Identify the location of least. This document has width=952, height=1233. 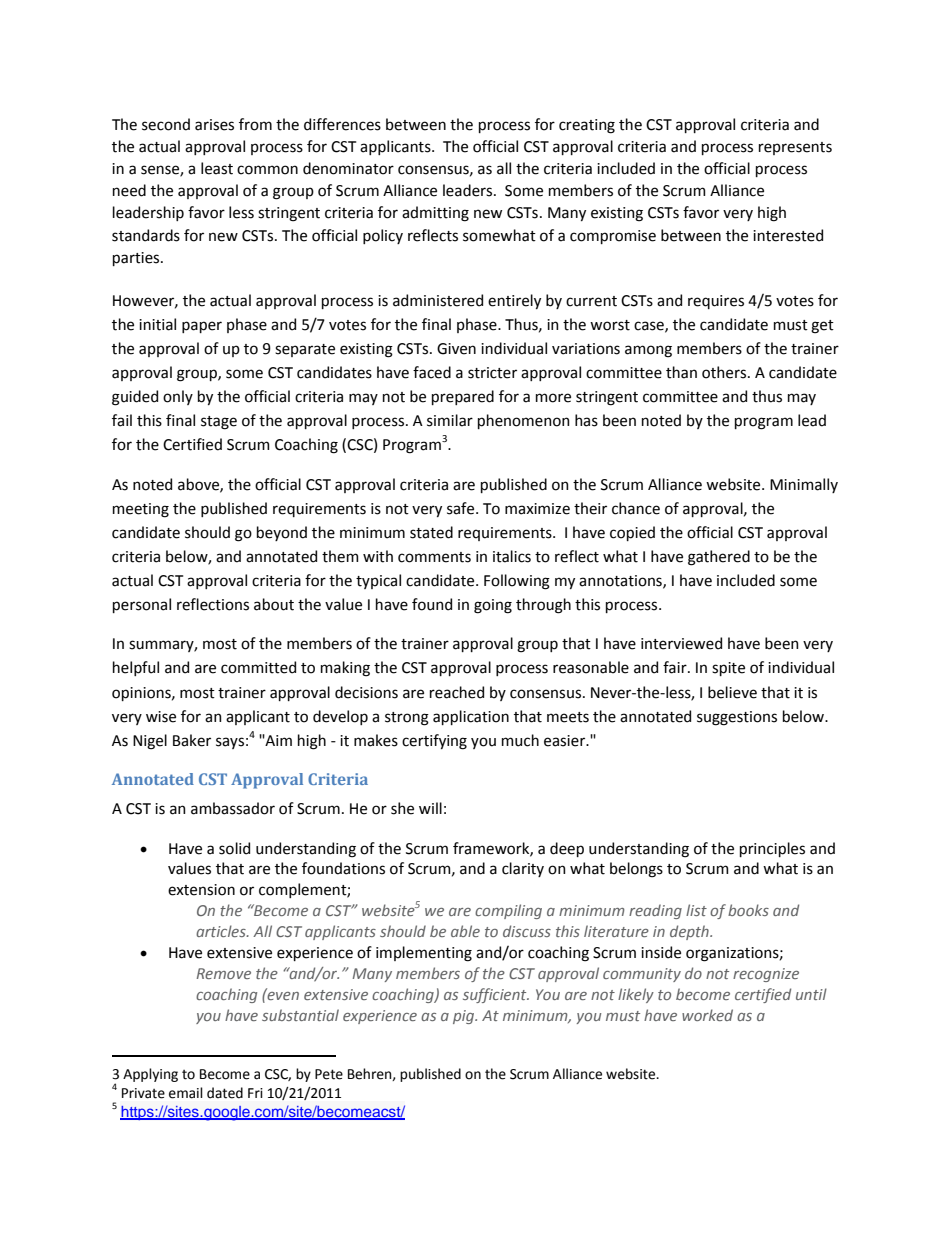
(217, 168).
